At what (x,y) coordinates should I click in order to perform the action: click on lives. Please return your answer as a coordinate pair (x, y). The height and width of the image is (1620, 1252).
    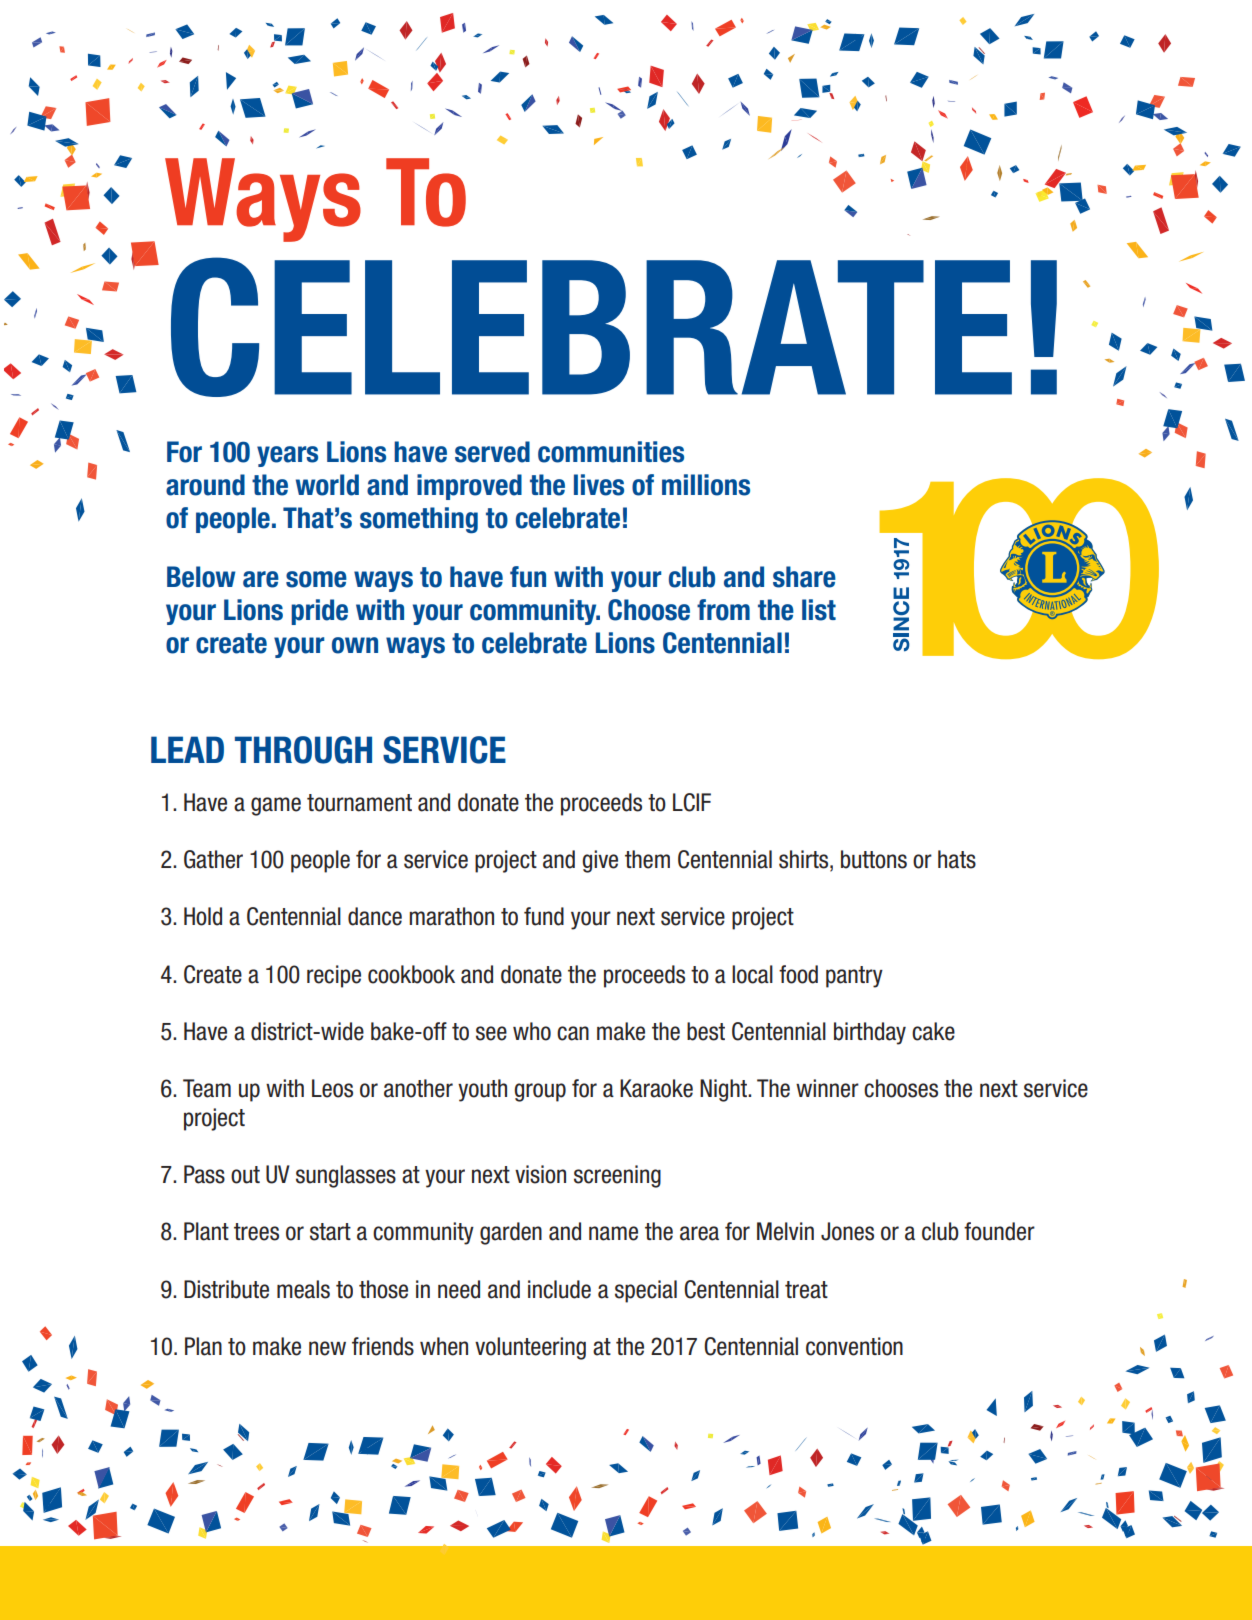
    Looking at the image, I should click on (599, 485).
